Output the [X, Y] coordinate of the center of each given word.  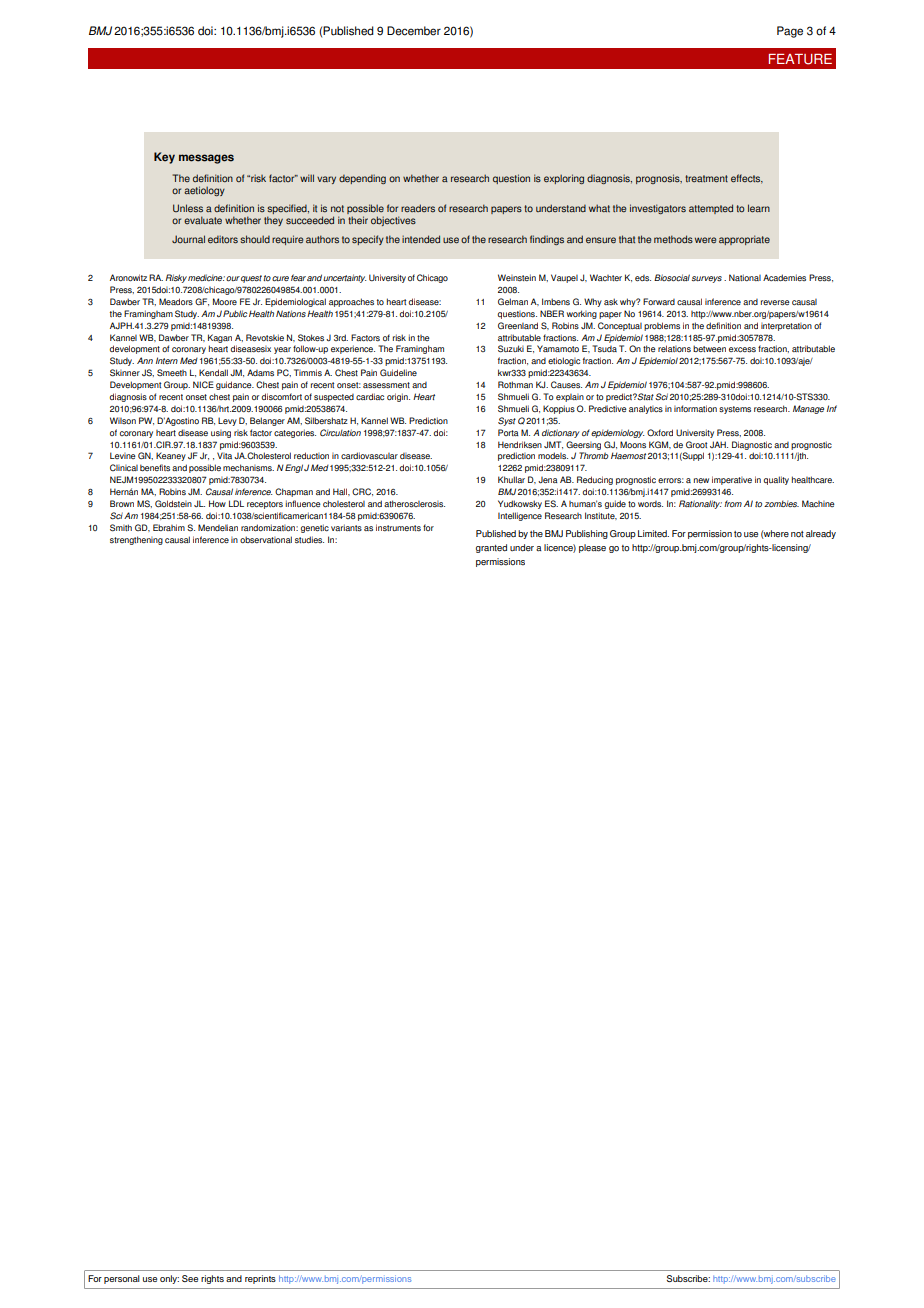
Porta [508, 432]
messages [206, 159]
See [190, 1278]
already [821, 534]
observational [266, 539]
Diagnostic [752, 445]
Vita [224, 455]
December [414, 31]
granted [491, 548]
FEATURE [800, 59]
